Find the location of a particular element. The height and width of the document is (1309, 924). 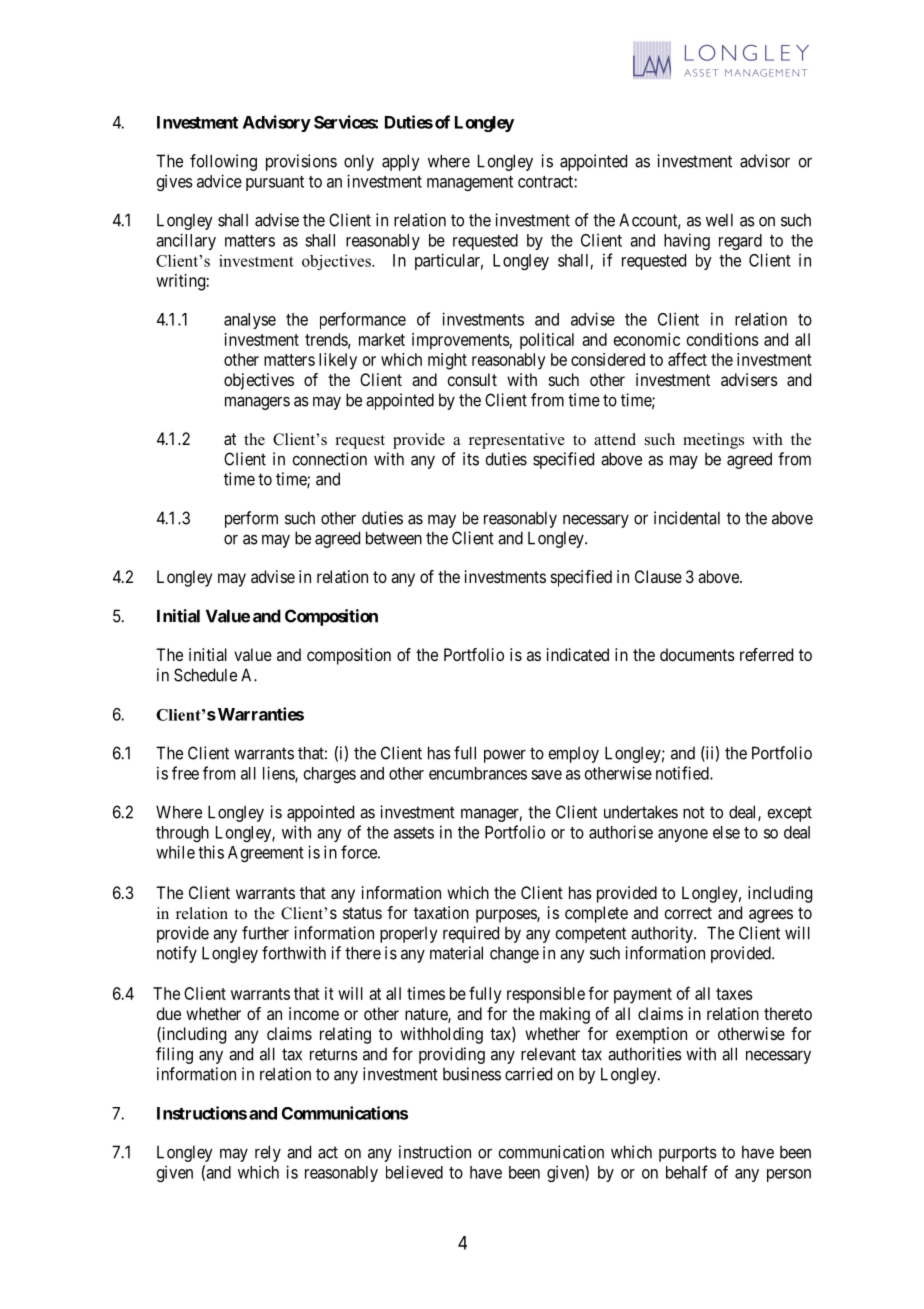

assets is located at coordinates (414, 833).
